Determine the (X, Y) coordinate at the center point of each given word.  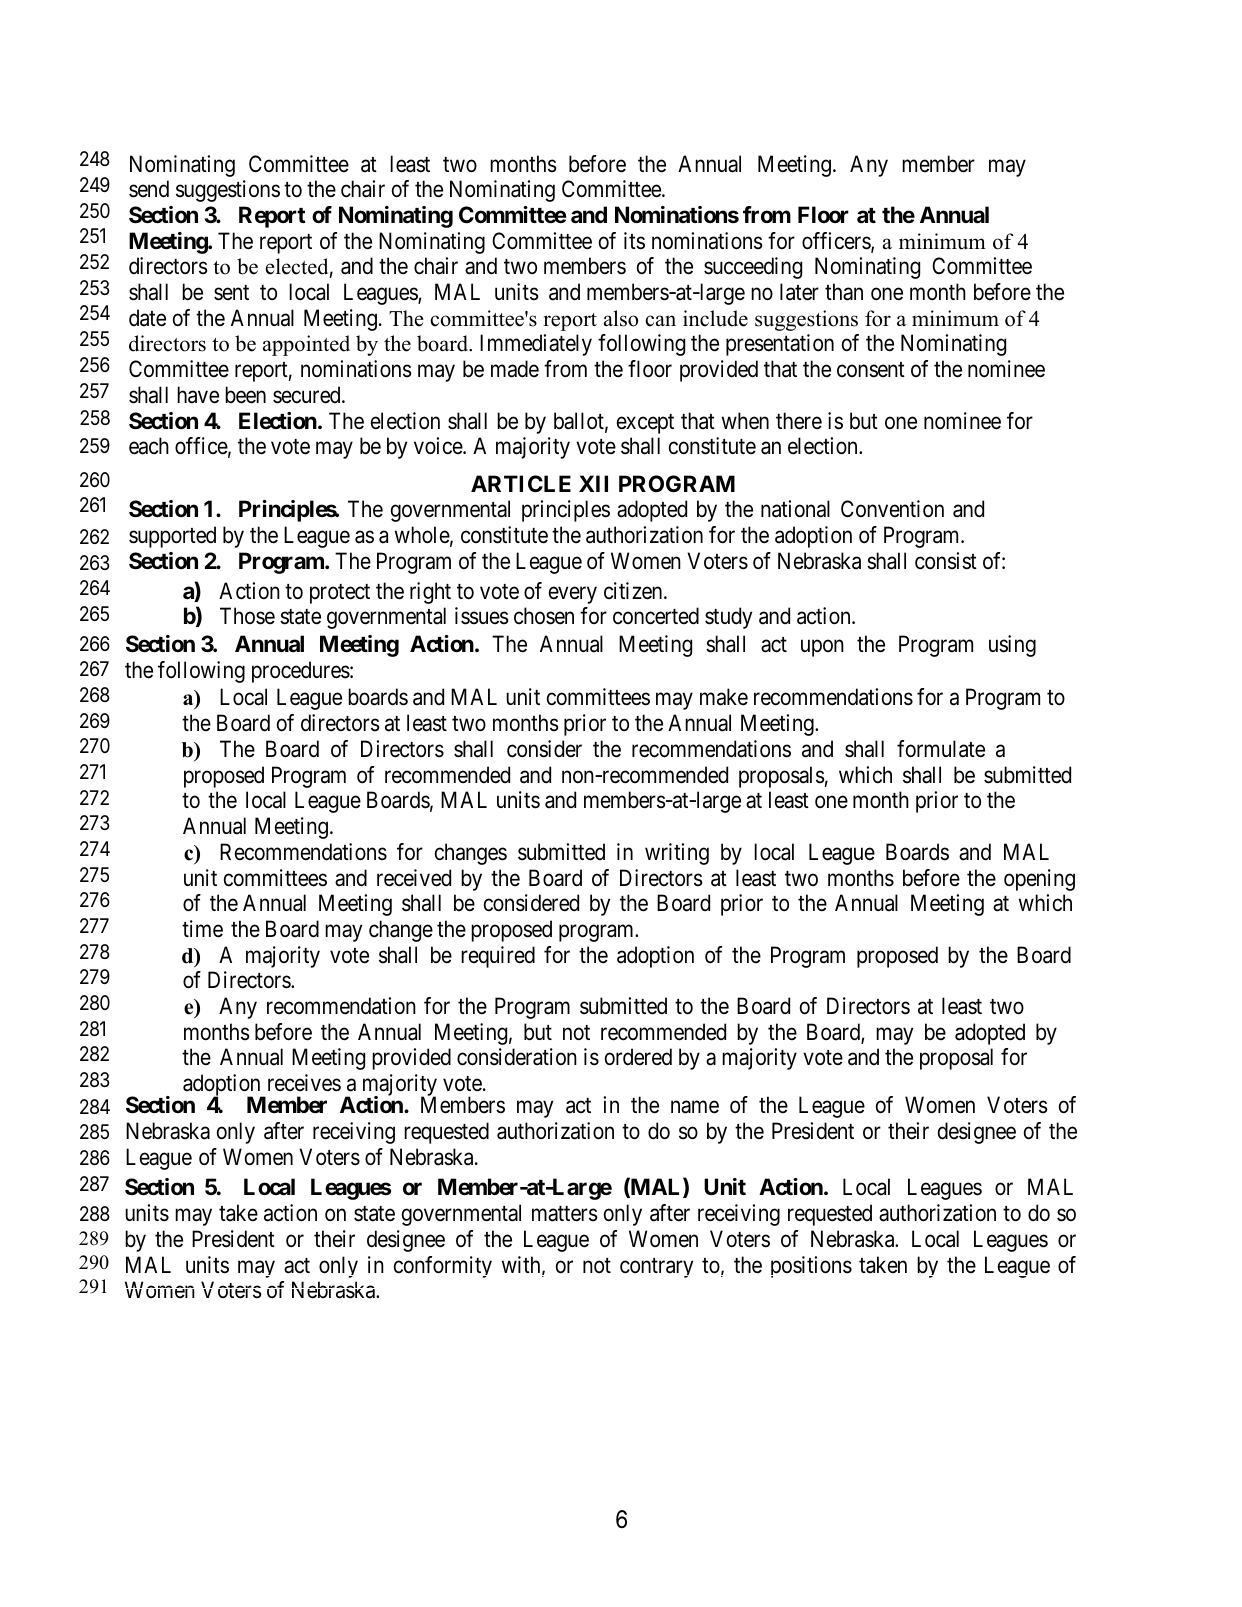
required (498, 957)
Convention (892, 508)
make (724, 697)
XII (593, 483)
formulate (941, 749)
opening (1039, 880)
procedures (301, 672)
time (202, 929)
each (149, 446)
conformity (443, 1267)
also (621, 318)
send (149, 189)
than (844, 292)
